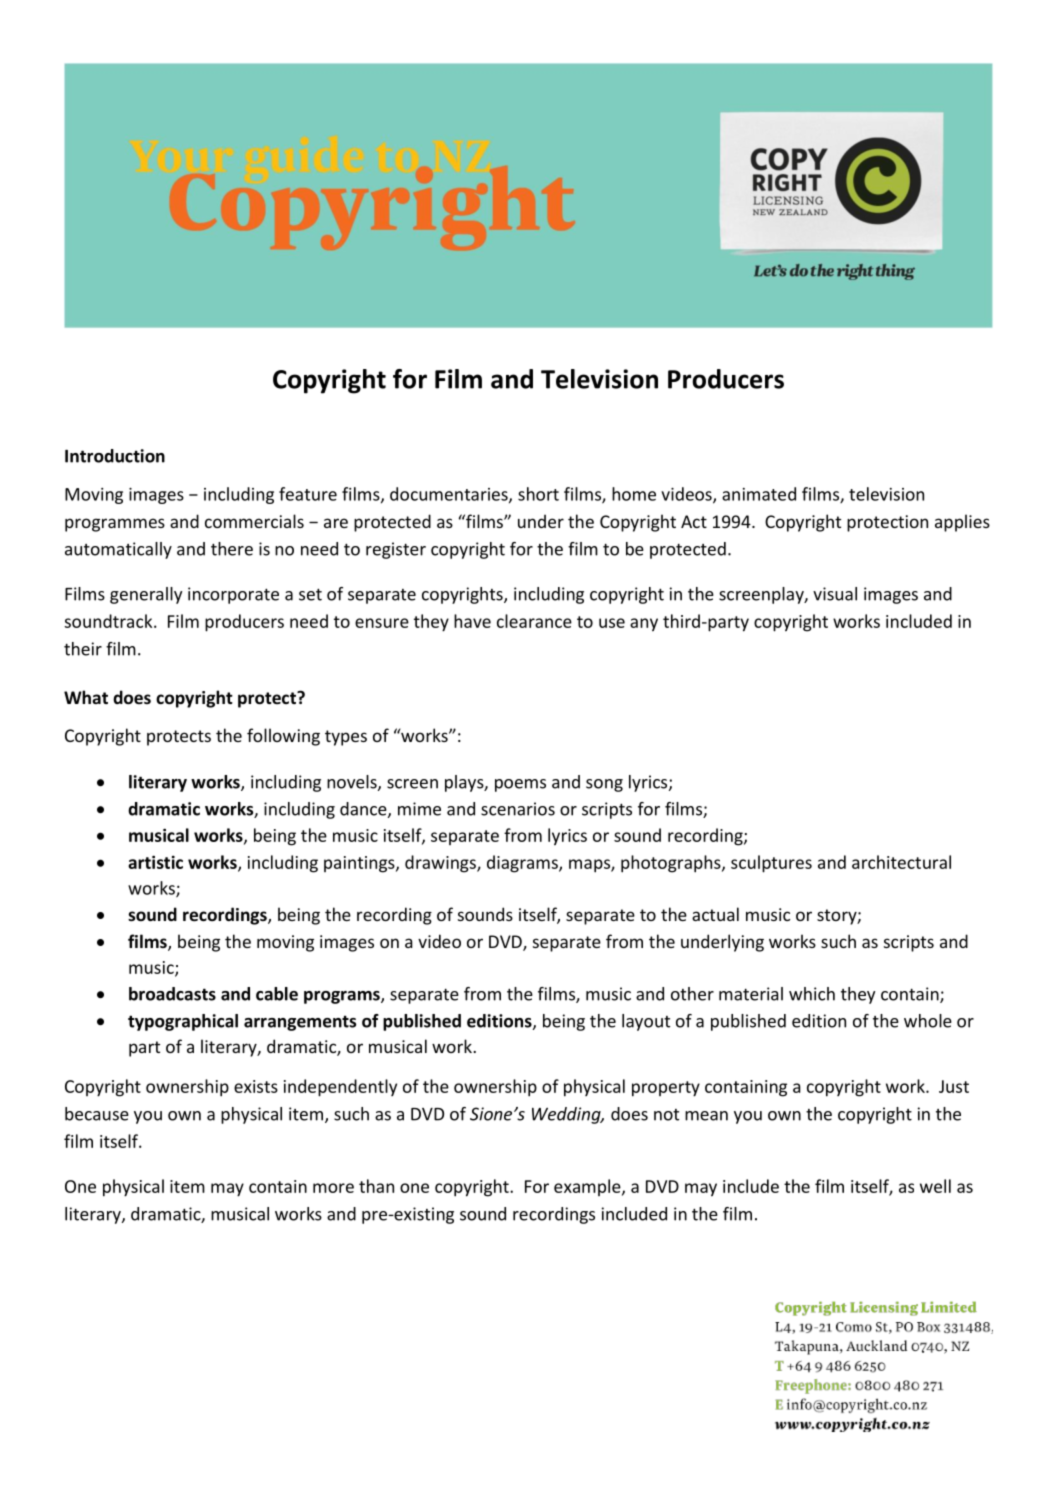  Describe the element at coordinates (901, 862) in the screenshot. I see `architectural` at that location.
